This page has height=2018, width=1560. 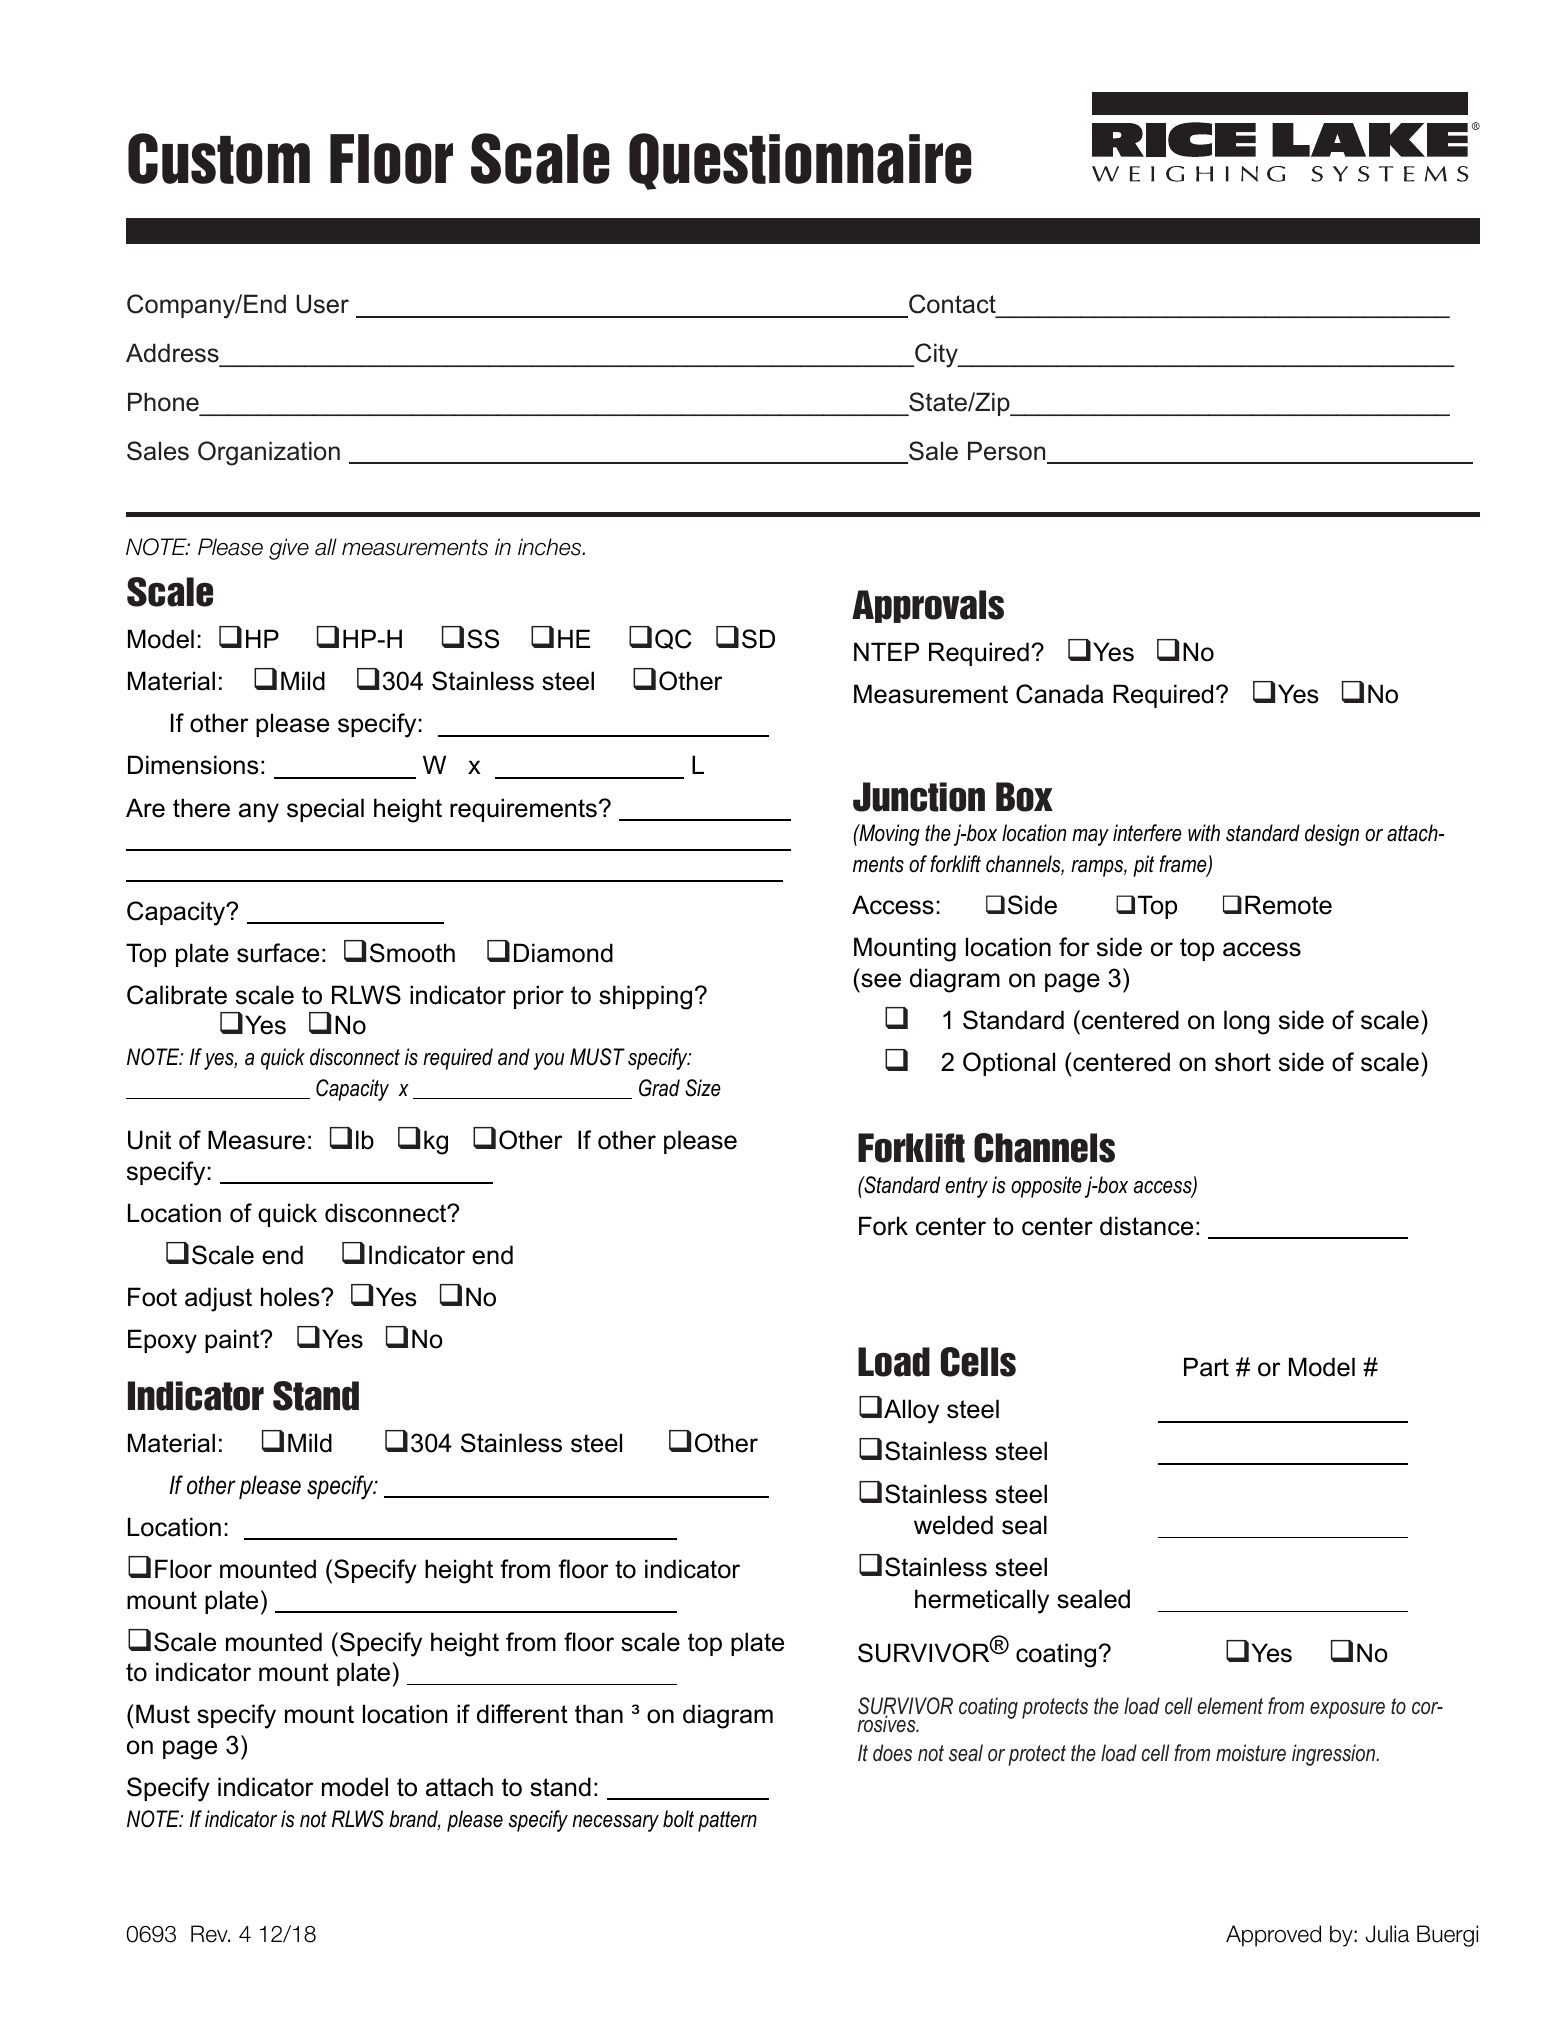 What do you see at coordinates (1008, 452) in the page?
I see `Person` at bounding box center [1008, 452].
